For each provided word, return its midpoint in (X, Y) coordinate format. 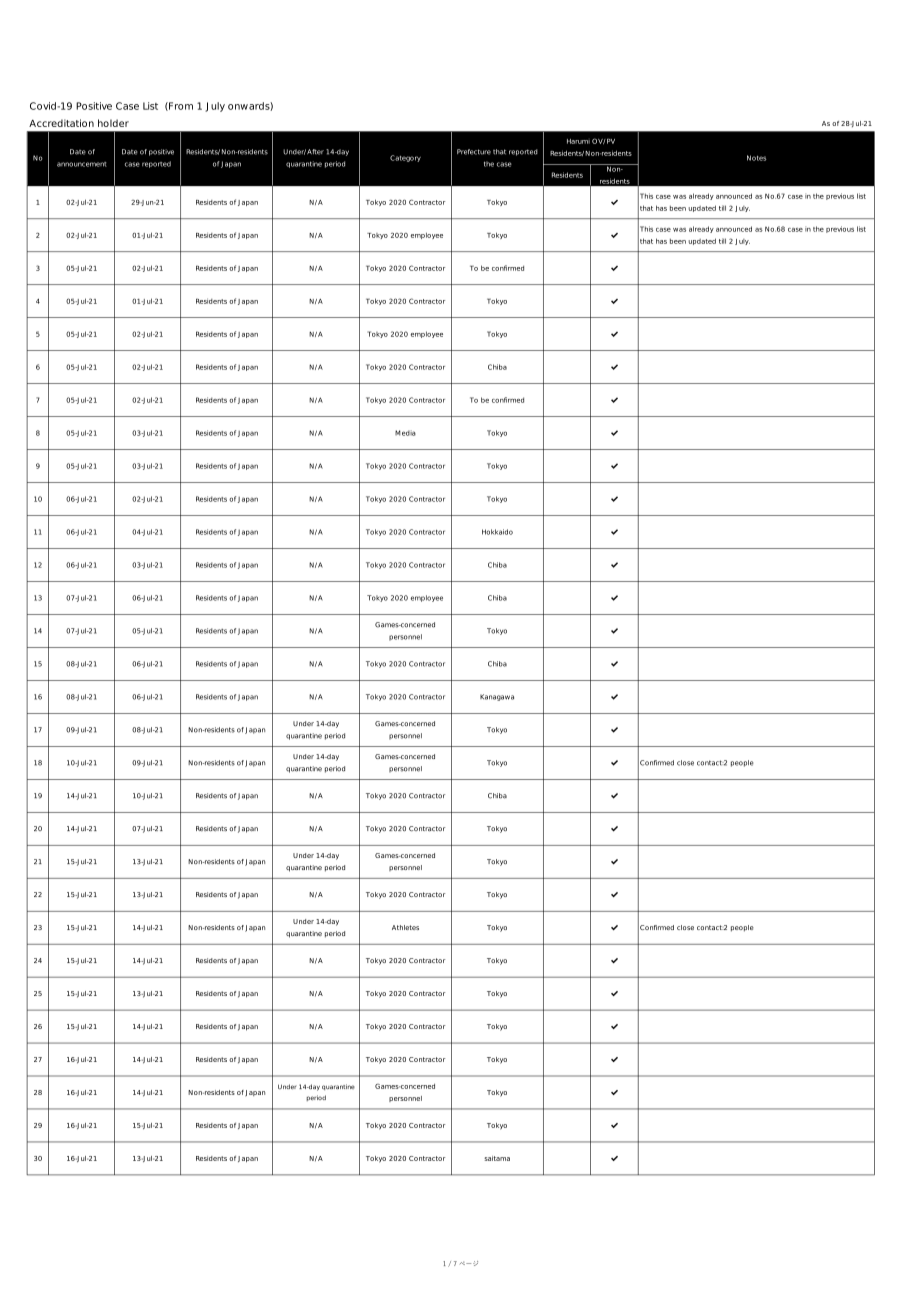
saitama (497, 1158)
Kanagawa (497, 697)
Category (405, 158)
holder (113, 123)
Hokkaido (497, 532)
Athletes (405, 927)
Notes (756, 158)
